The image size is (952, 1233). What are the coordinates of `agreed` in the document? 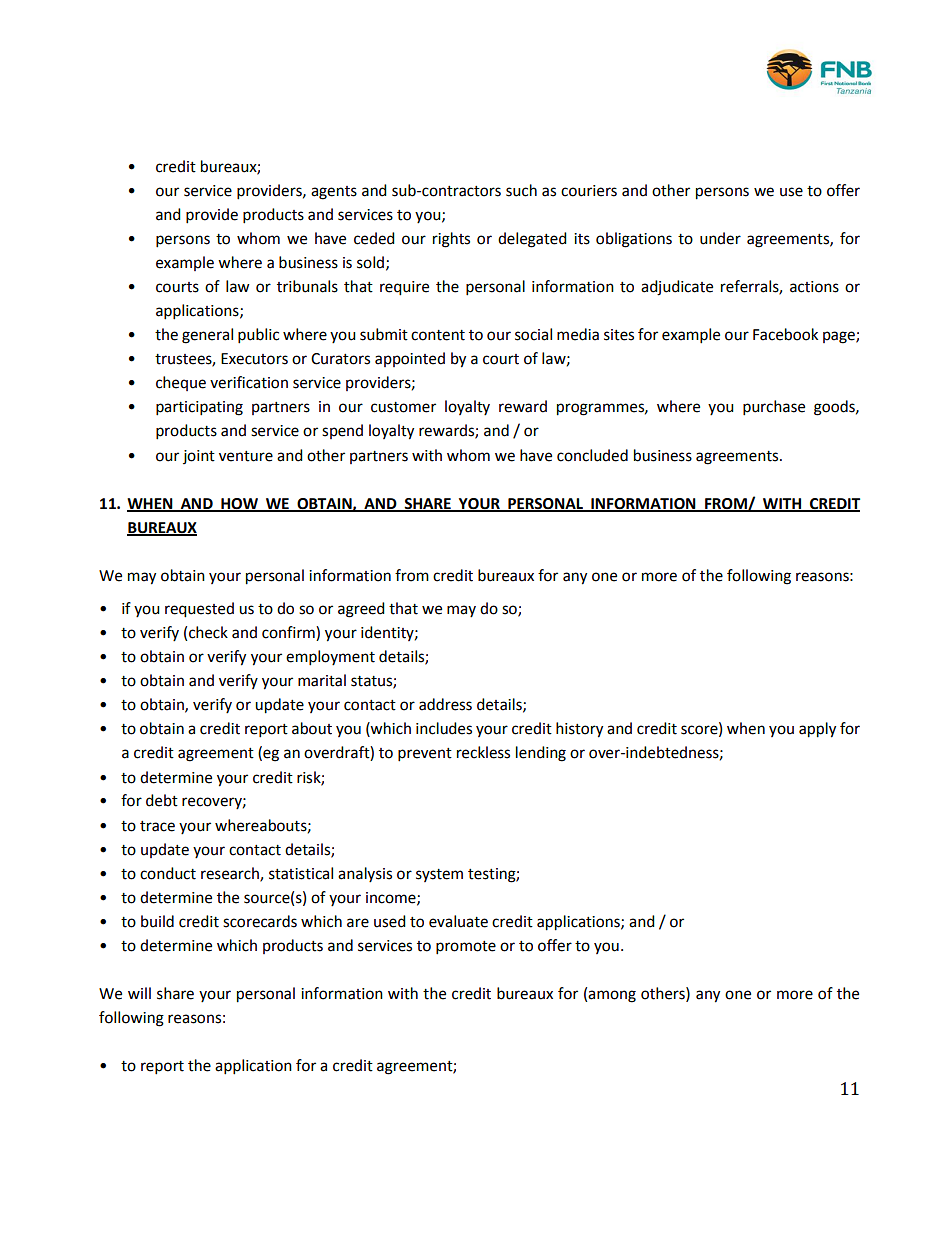 It's located at (361, 610).
